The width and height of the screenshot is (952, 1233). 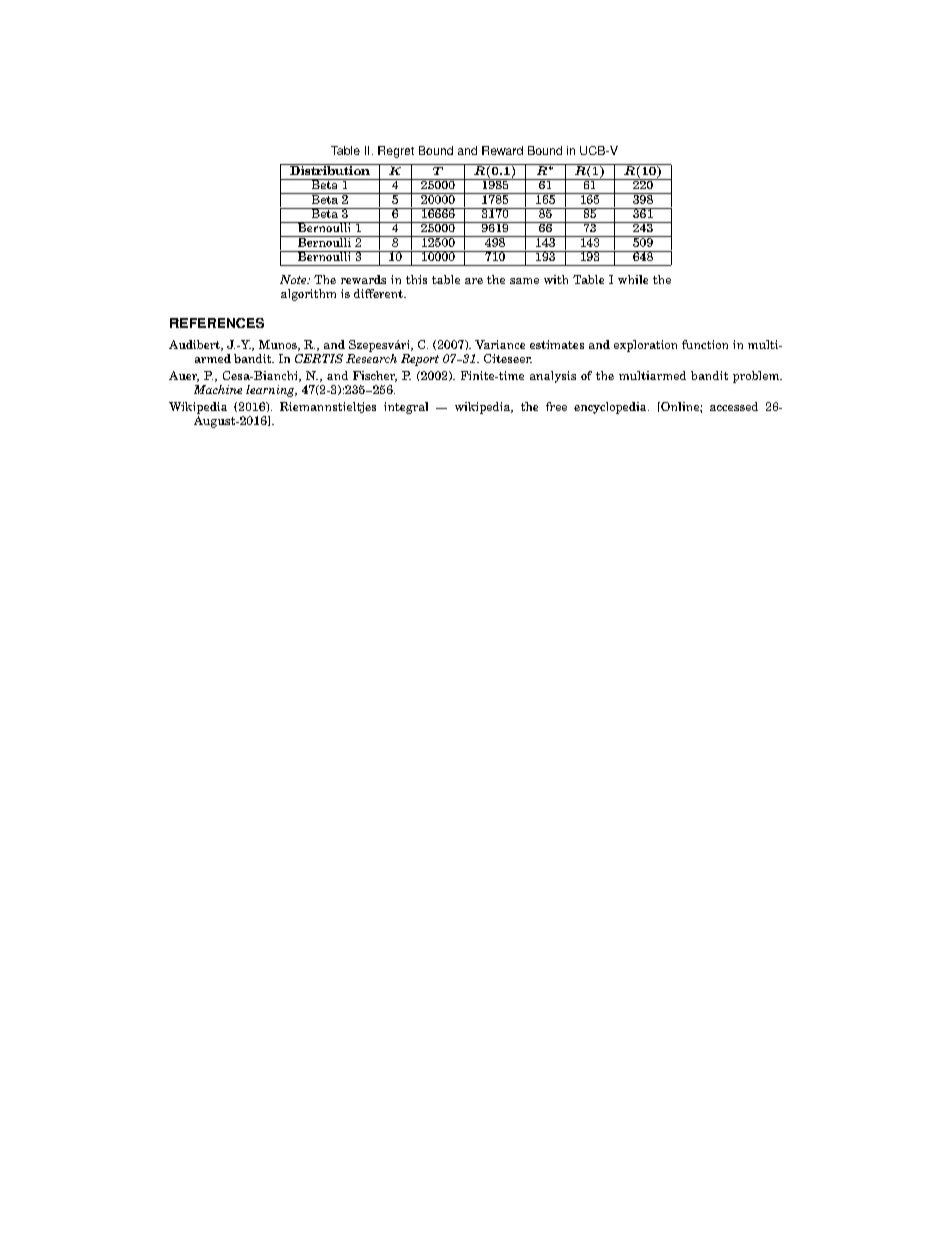 I want to click on Note, so click(x=294, y=279).
